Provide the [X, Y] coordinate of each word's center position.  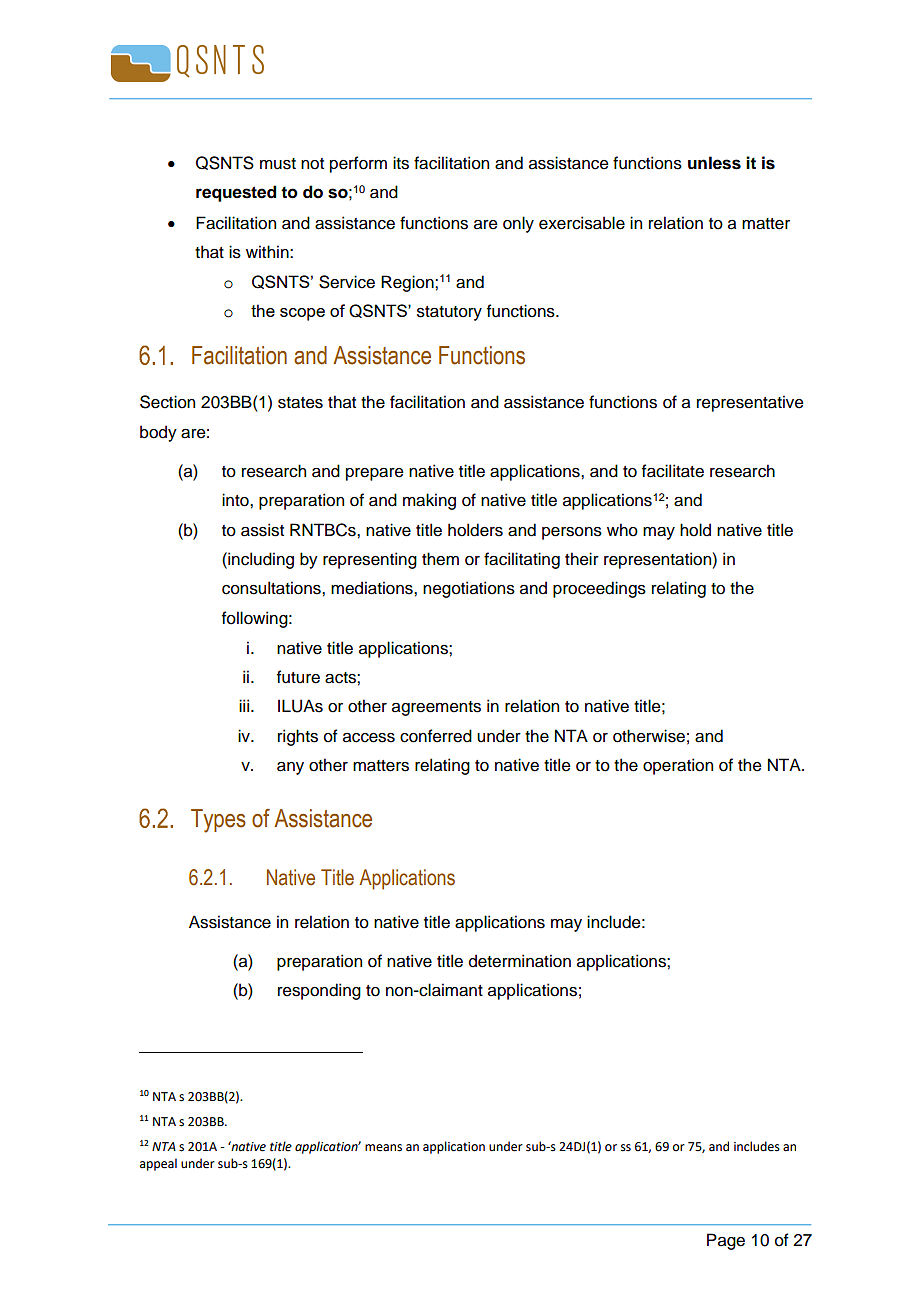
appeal [158, 1164]
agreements [436, 708]
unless [714, 163]
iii [244, 705]
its [401, 163]
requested [236, 193]
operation [678, 766]
